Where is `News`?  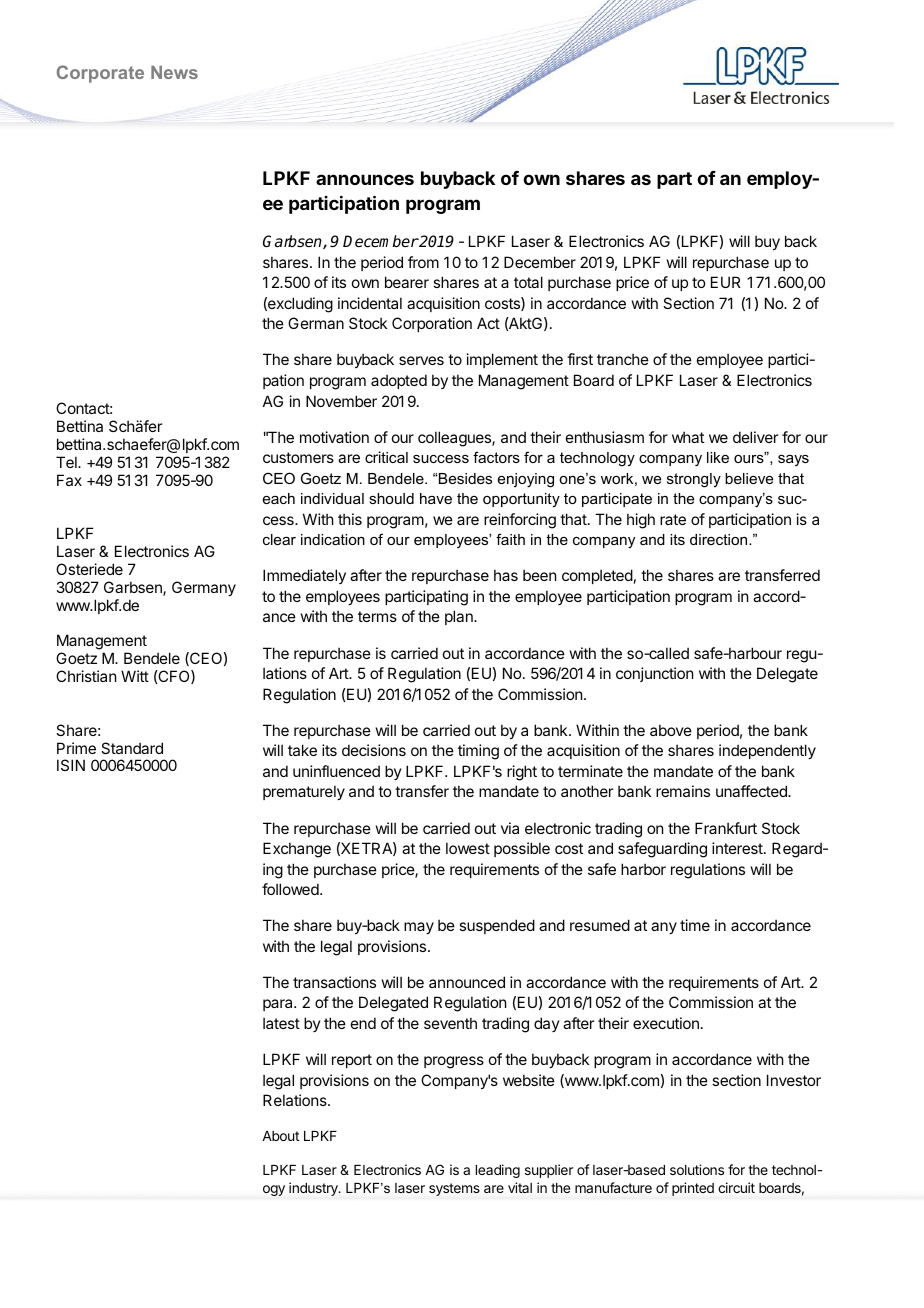
News is located at coordinates (174, 72).
